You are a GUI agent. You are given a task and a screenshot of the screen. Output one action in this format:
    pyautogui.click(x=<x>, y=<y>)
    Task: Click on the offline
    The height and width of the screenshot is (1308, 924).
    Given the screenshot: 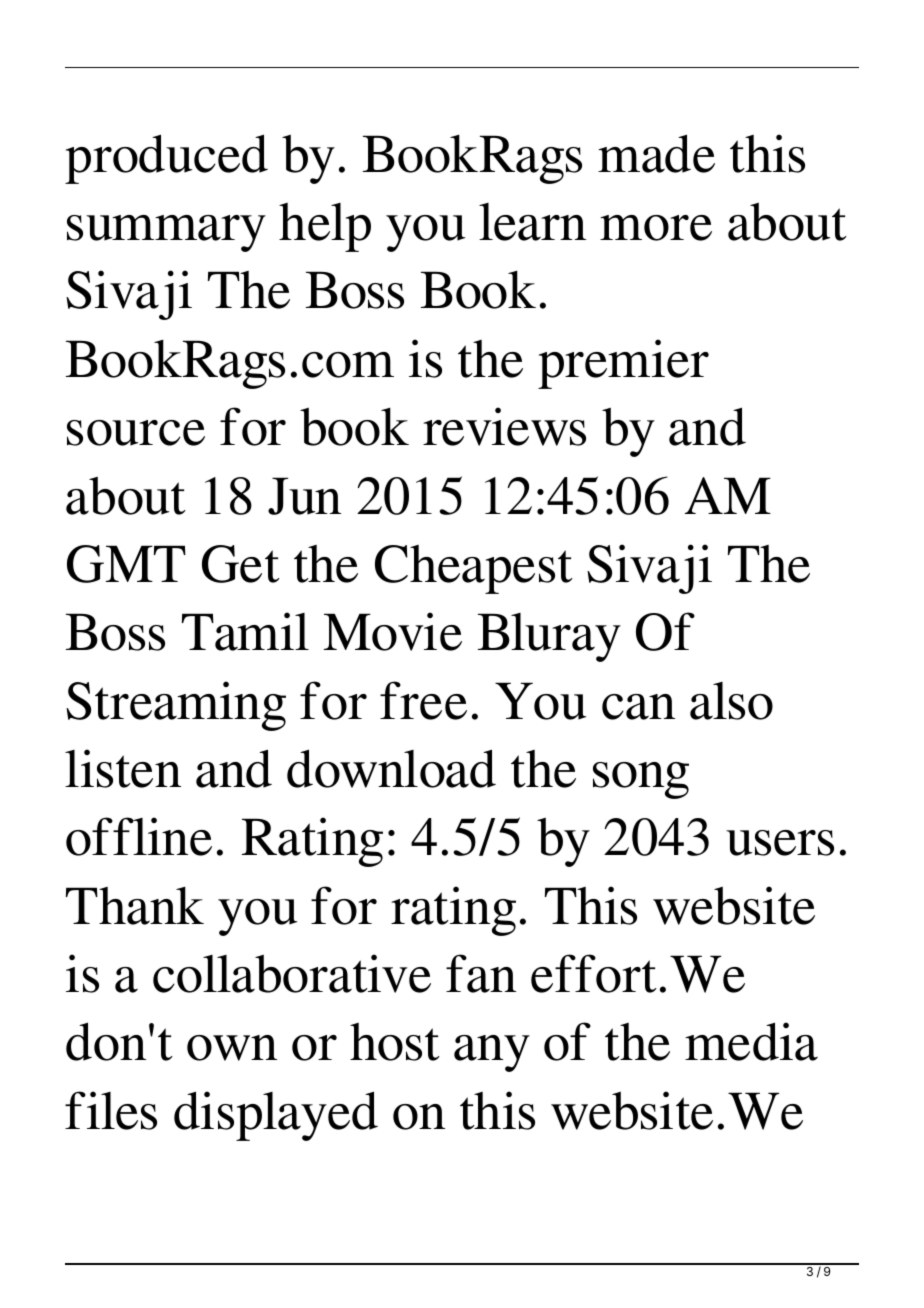 What is the action you would take?
    pyautogui.click(x=139, y=836)
